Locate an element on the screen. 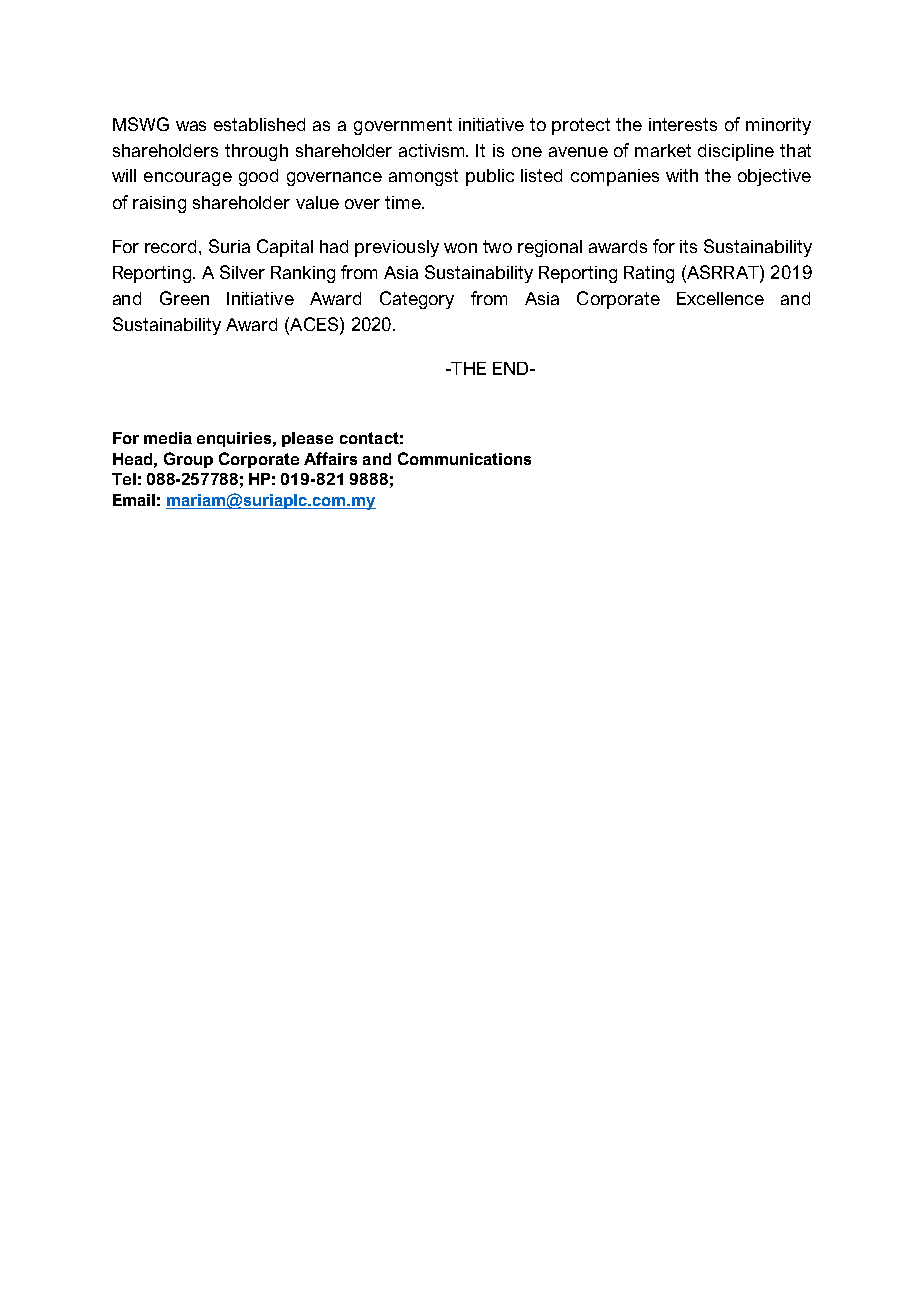  Affairs is located at coordinates (330, 458).
